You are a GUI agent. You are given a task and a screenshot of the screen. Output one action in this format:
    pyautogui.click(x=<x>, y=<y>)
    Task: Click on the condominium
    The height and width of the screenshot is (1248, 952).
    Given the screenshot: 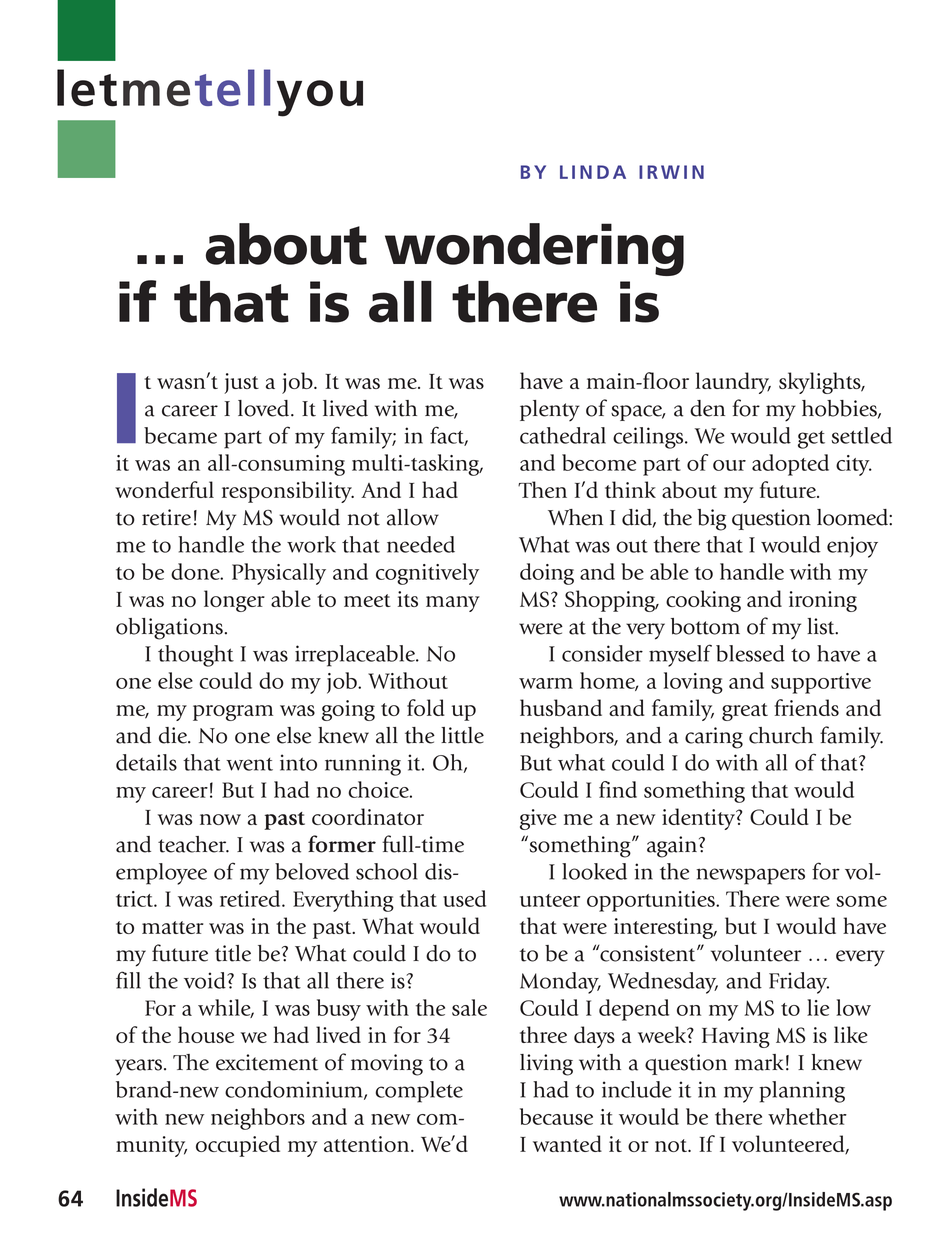 What is the action you would take?
    pyautogui.click(x=295, y=1090)
